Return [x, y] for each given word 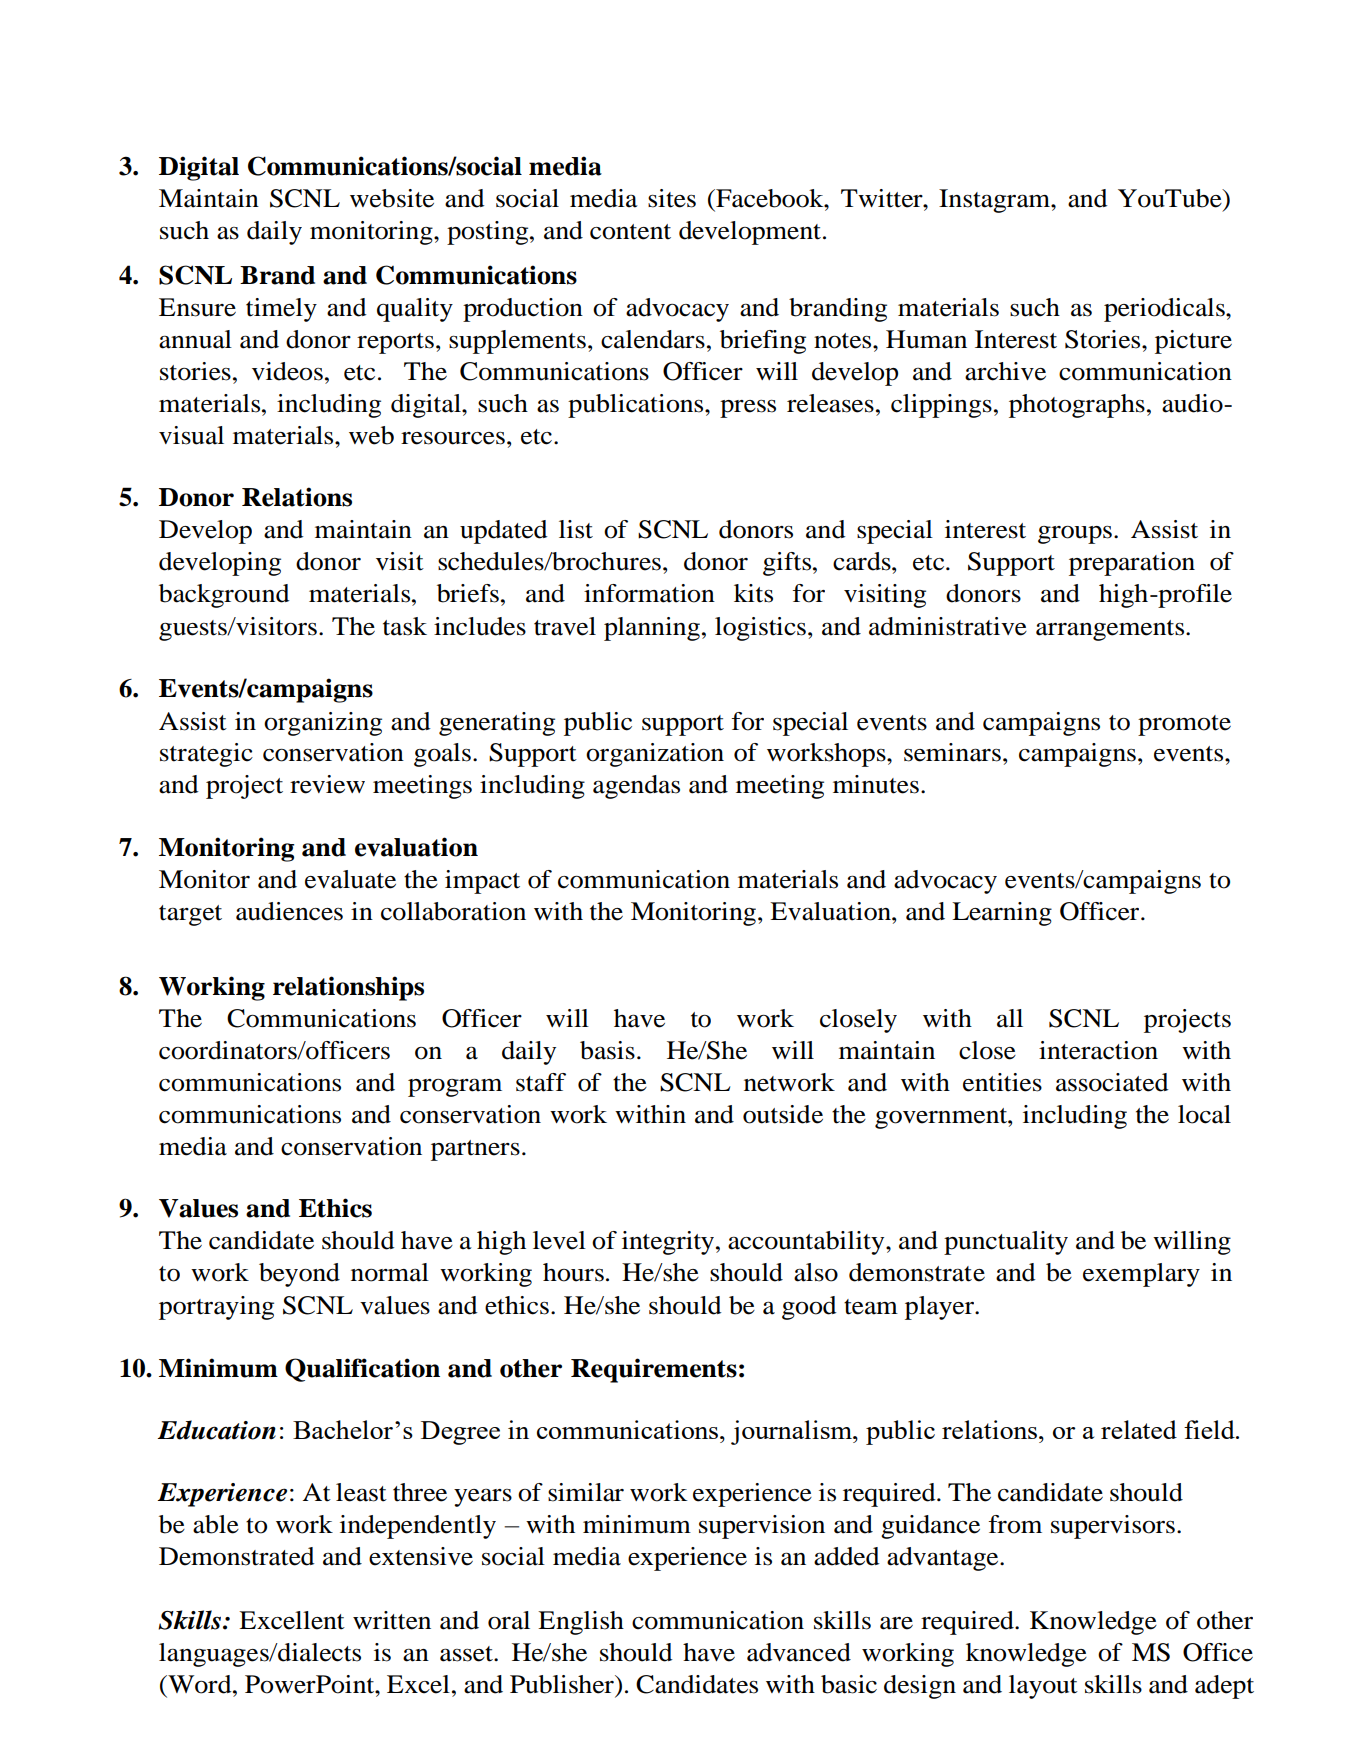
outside [783, 1114]
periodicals [1165, 310]
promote [1184, 725]
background [224, 596]
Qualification [362, 1370]
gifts [788, 564]
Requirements [654, 1370]
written [392, 1620]
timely [281, 310]
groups [1075, 535]
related [1139, 1429]
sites [672, 198]
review [327, 784]
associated [1112, 1082]
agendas [636, 787]
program [455, 1087]
